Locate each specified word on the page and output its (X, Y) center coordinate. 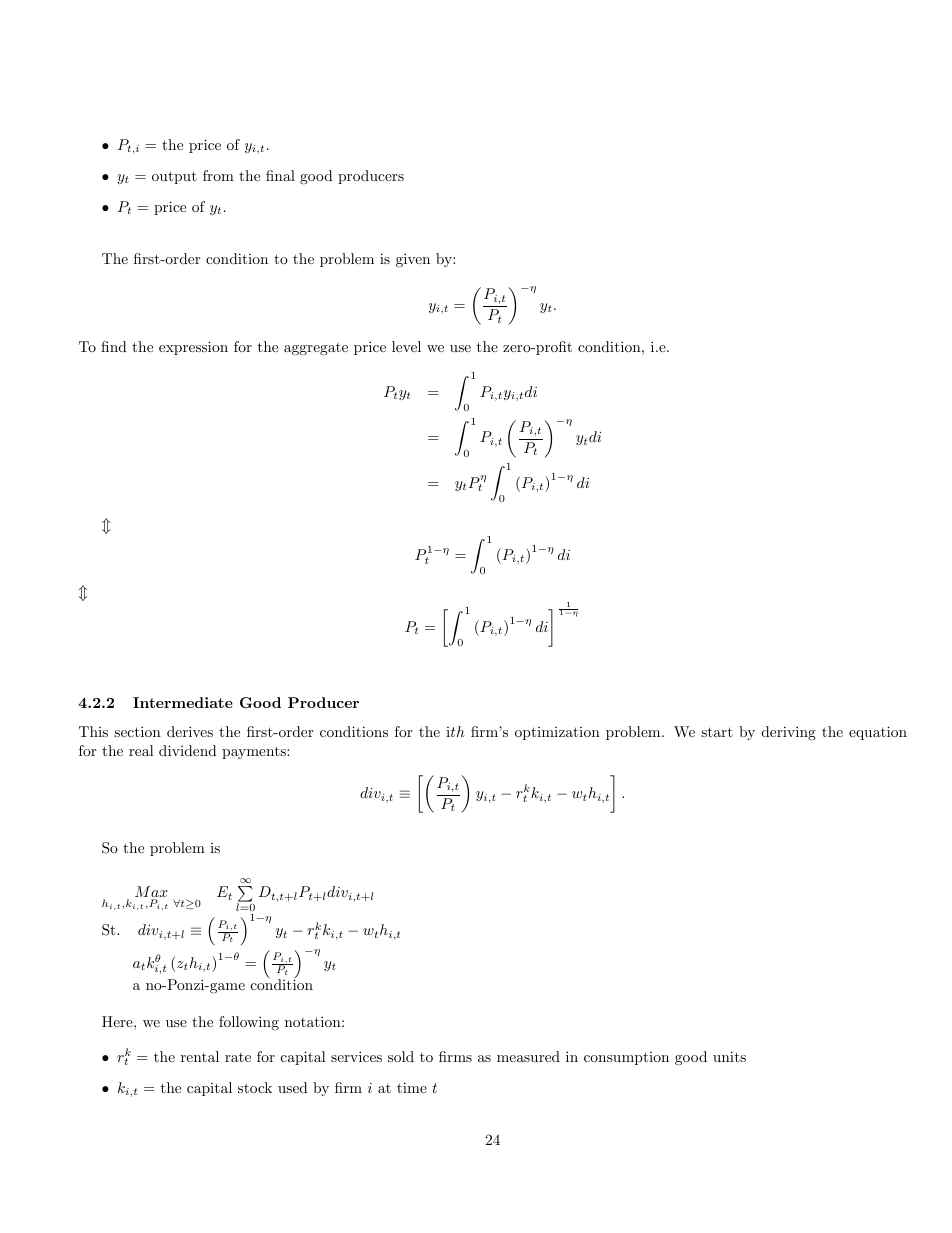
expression (193, 348)
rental (200, 1056)
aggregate (316, 349)
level (406, 346)
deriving (788, 733)
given (413, 260)
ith (455, 731)
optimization (557, 733)
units (729, 1056)
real (141, 750)
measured (528, 1056)
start (717, 732)
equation (878, 733)
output (174, 177)
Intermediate (183, 702)
